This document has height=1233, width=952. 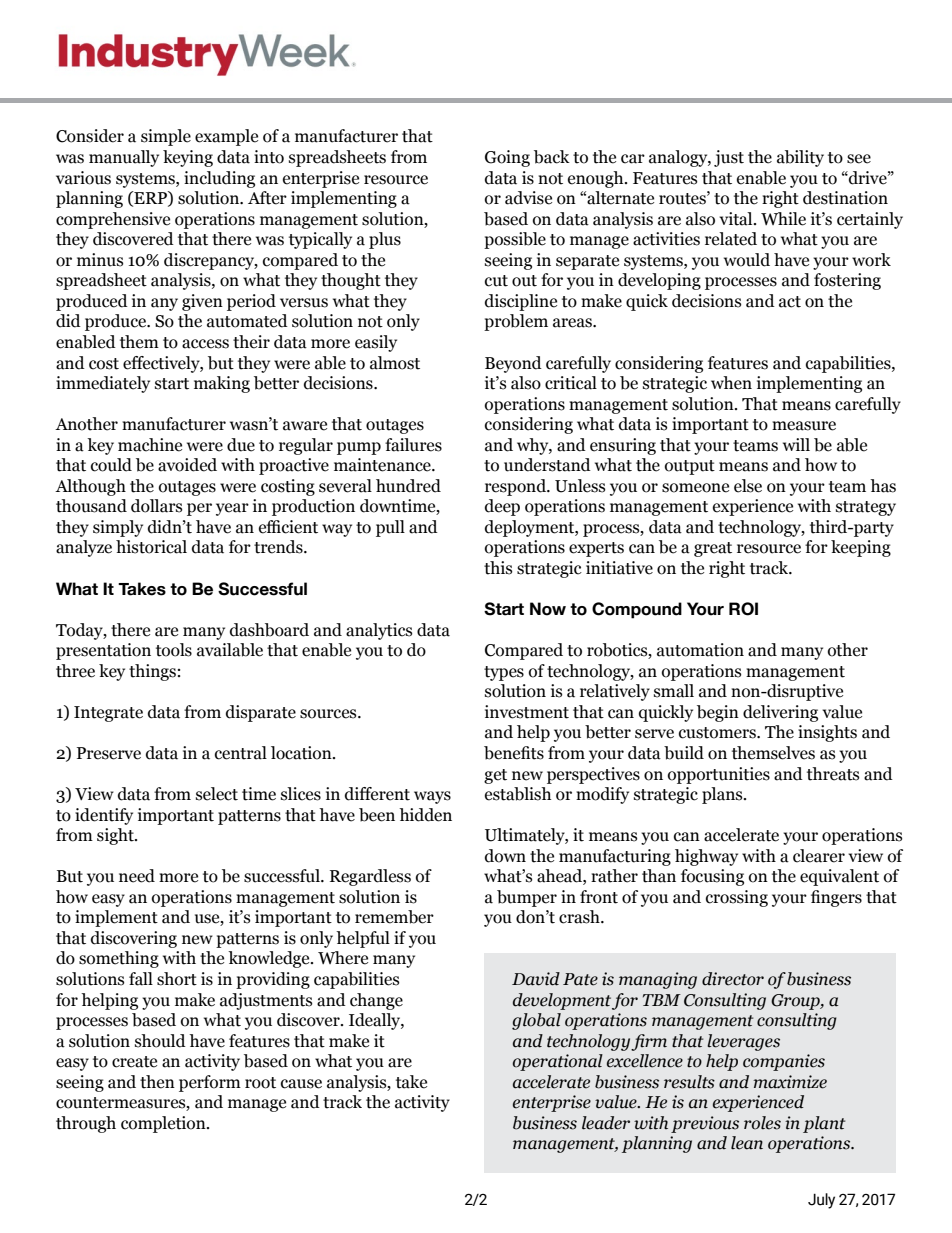 I want to click on things, so click(x=152, y=672).
